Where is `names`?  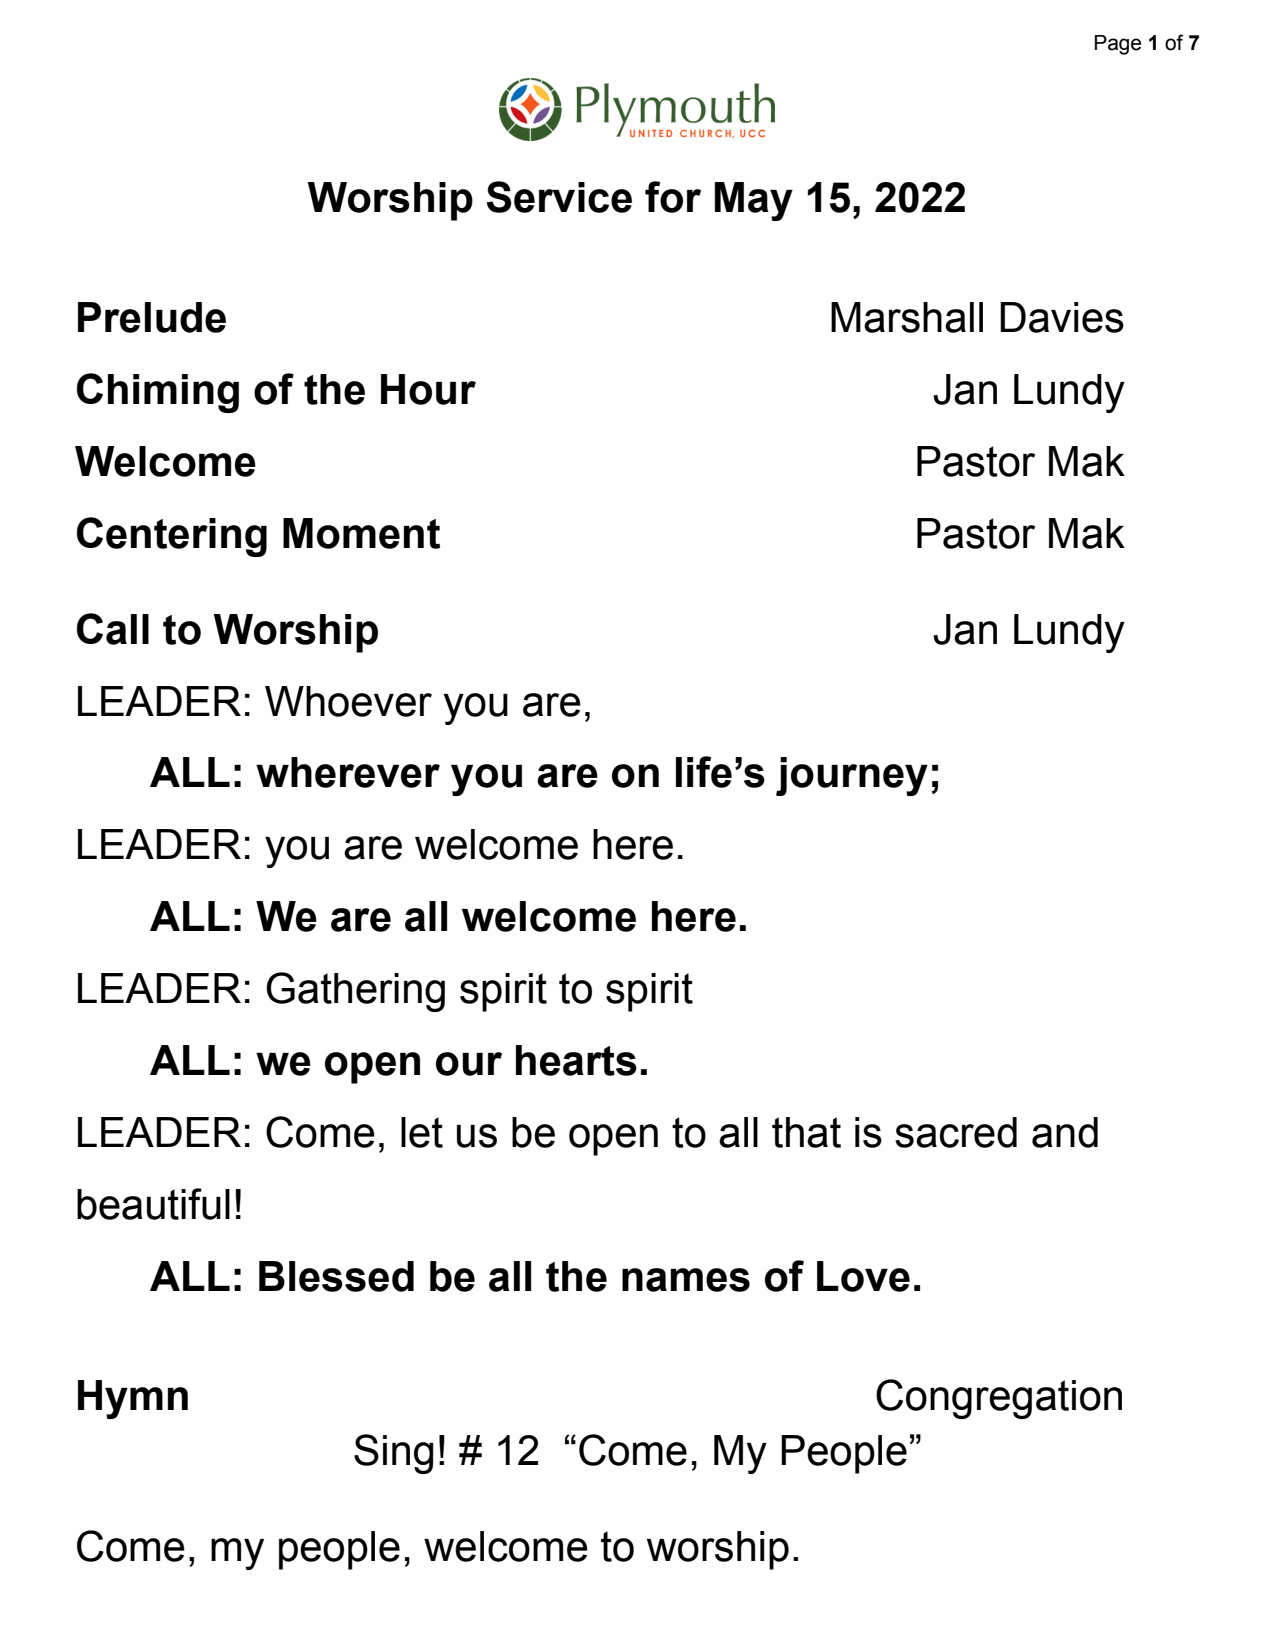 names is located at coordinates (686, 1280).
